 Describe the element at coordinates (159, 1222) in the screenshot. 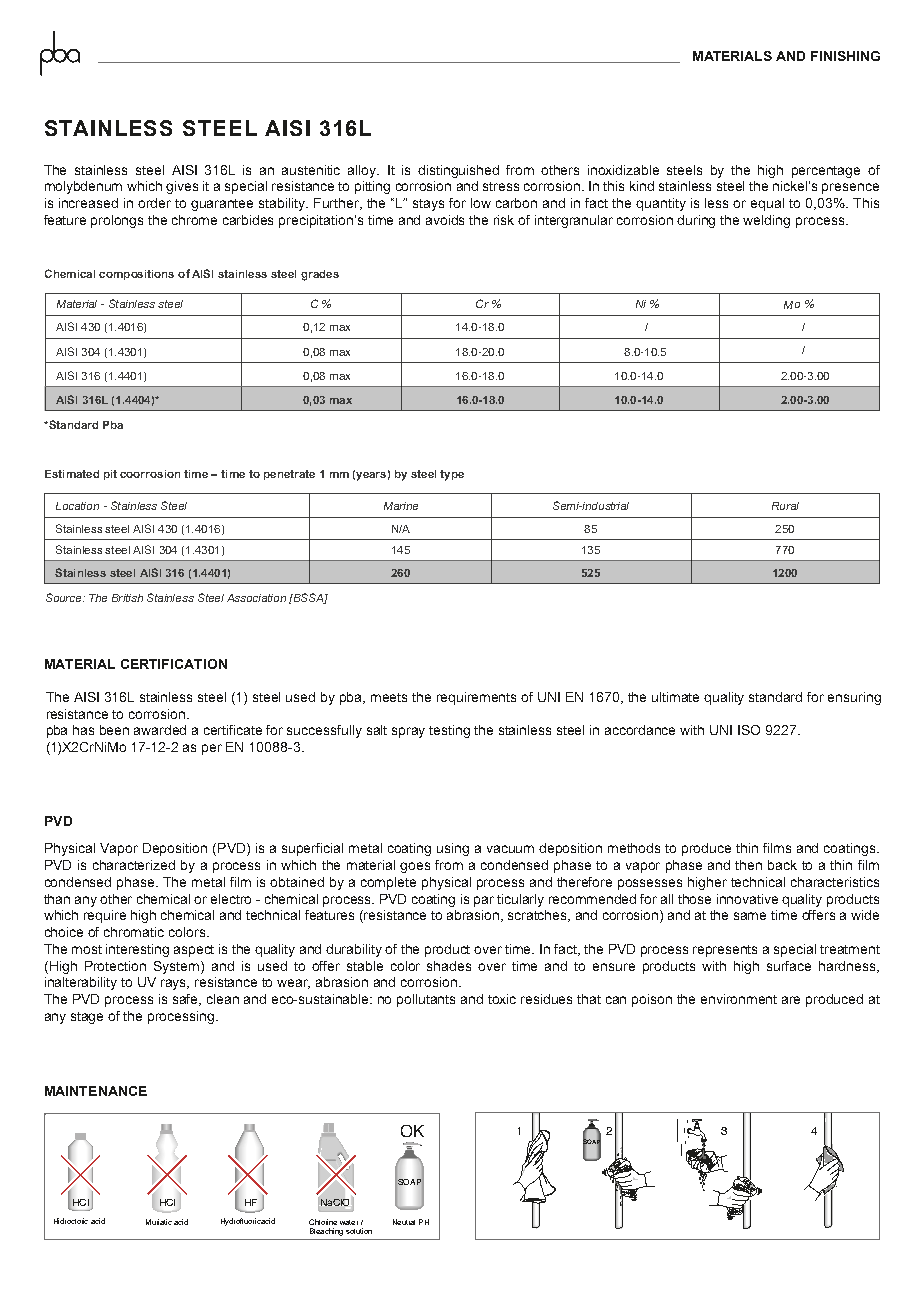

I see `Muriatic` at that location.
